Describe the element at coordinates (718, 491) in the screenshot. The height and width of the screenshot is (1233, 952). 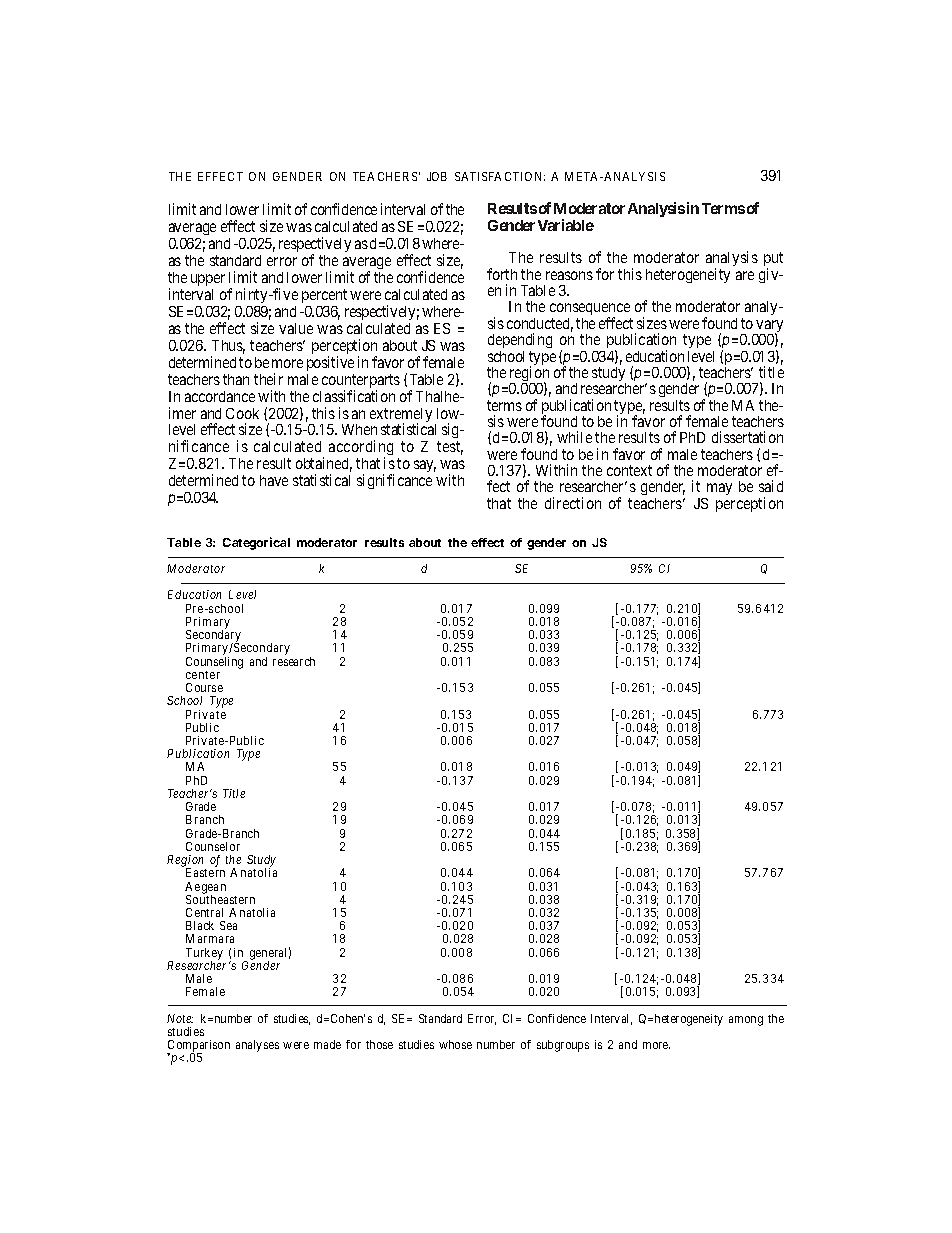
I see `may` at that location.
